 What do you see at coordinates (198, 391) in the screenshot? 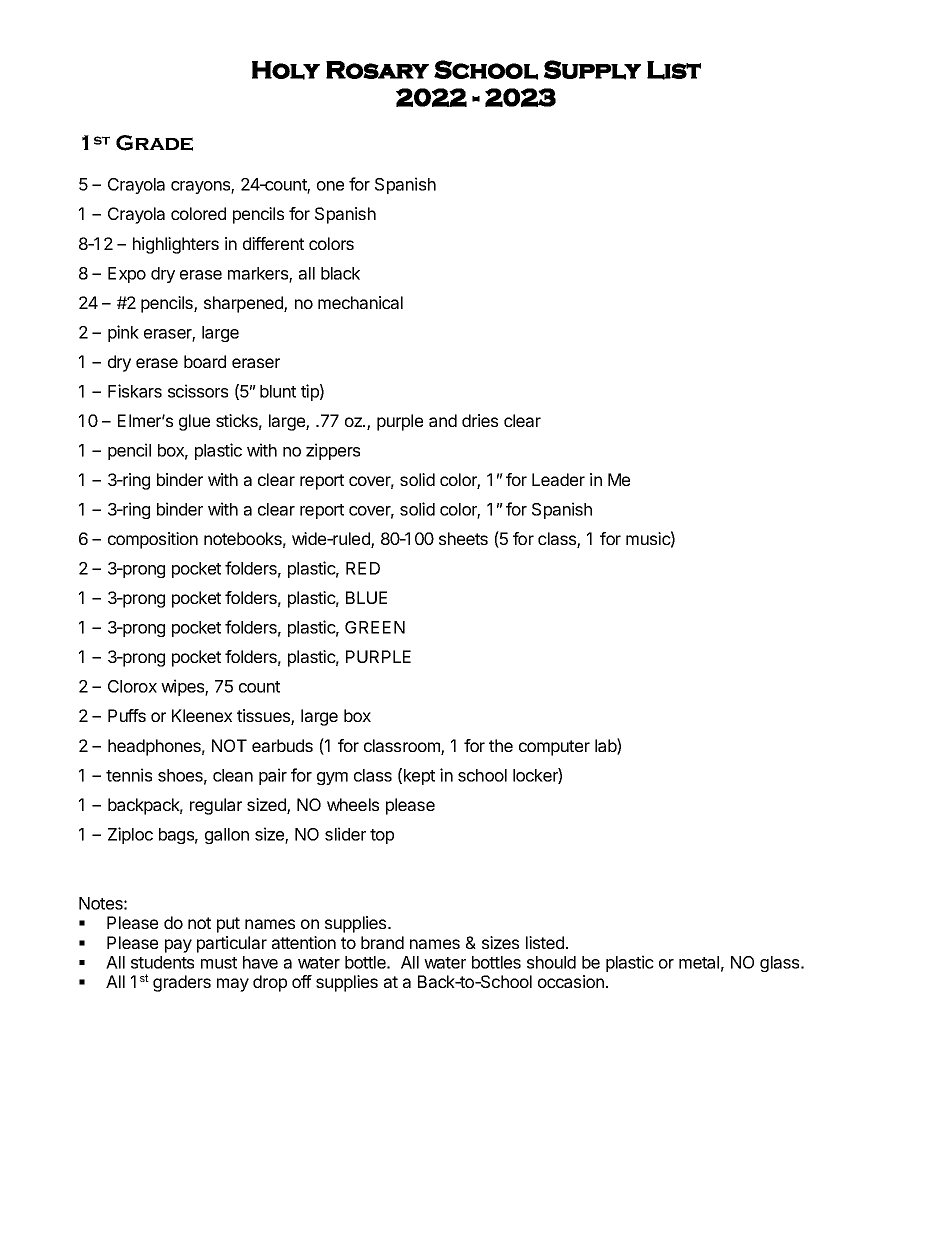
I see `scissors` at bounding box center [198, 391].
